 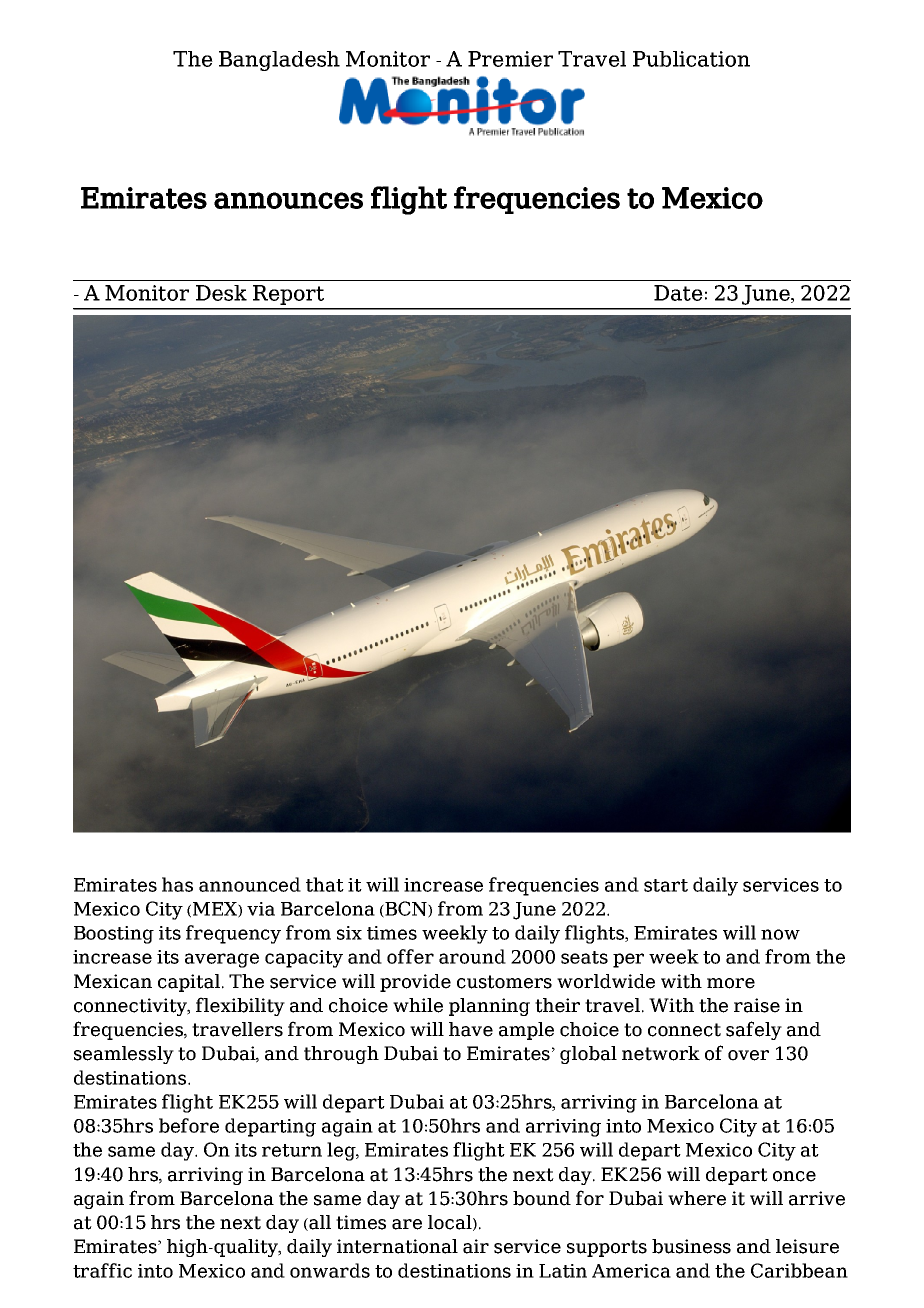 I want to click on around, so click(x=472, y=956).
